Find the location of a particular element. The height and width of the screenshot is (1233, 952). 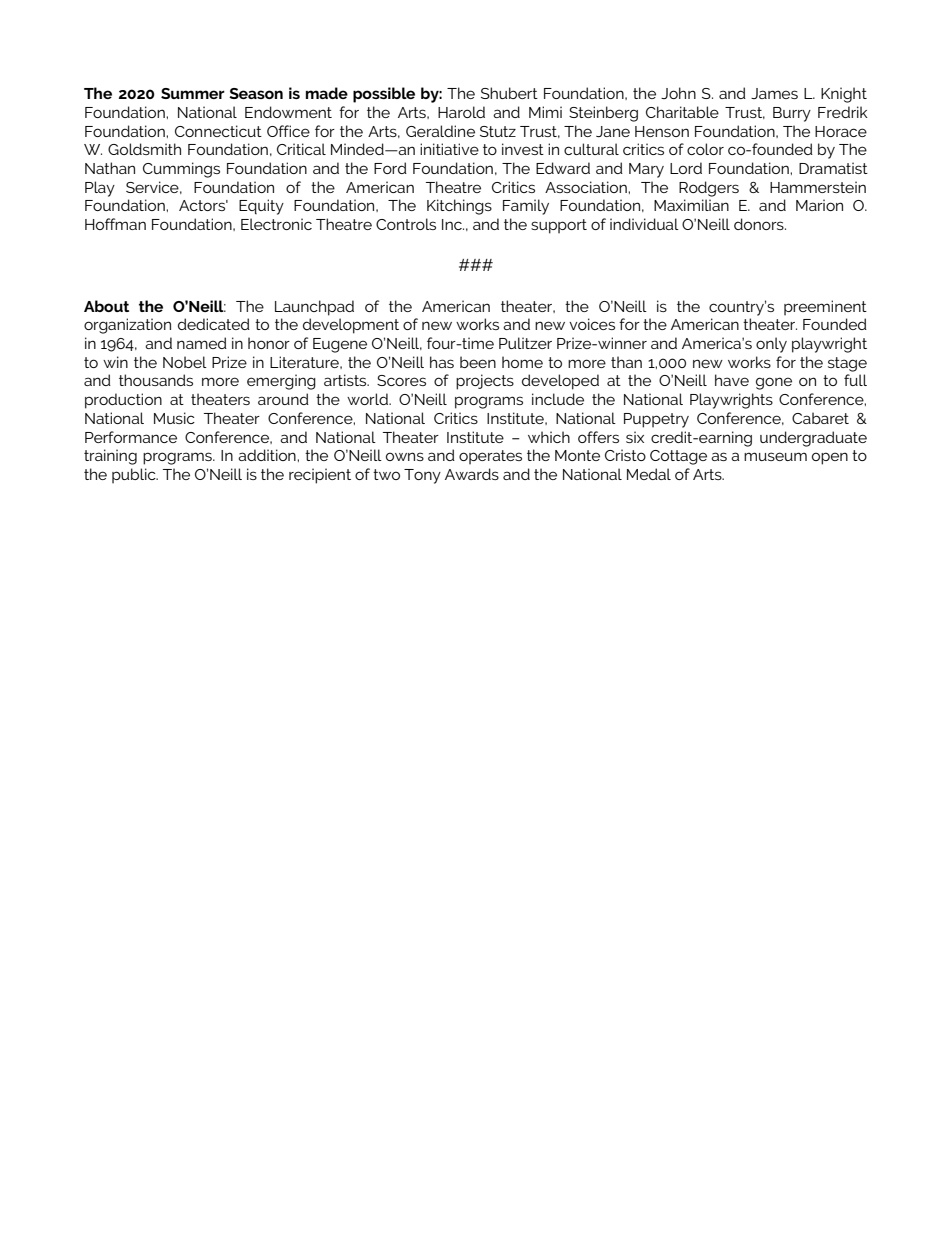

Controls is located at coordinates (406, 224).
